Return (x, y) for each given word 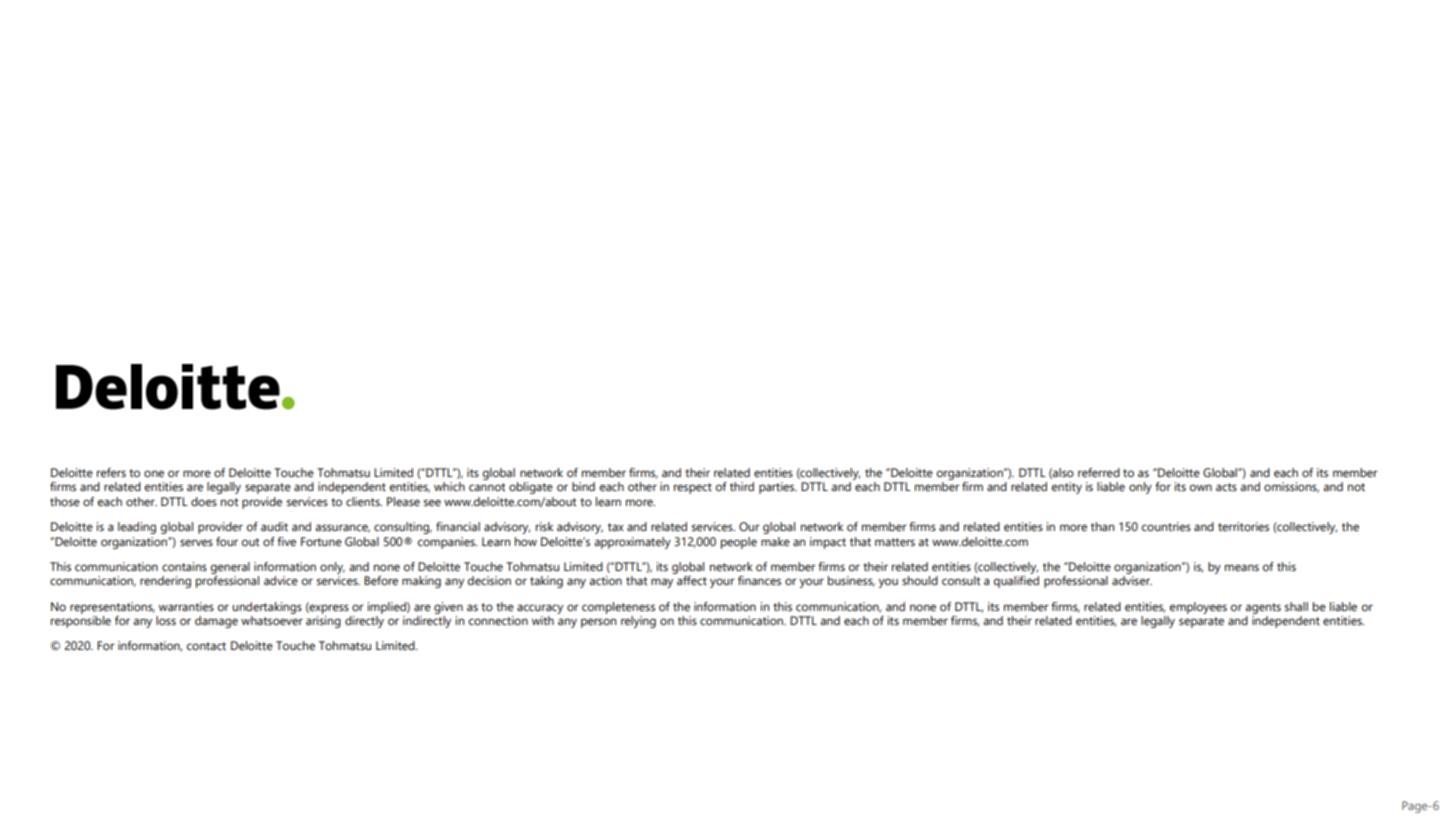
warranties (186, 606)
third (742, 486)
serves (196, 542)
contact (206, 646)
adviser (1132, 580)
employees (1198, 608)
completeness (618, 608)
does (204, 501)
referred (1099, 472)
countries (1166, 526)
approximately (632, 543)
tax (616, 527)
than (1102, 526)
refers (111, 472)
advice (281, 580)
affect (692, 580)
